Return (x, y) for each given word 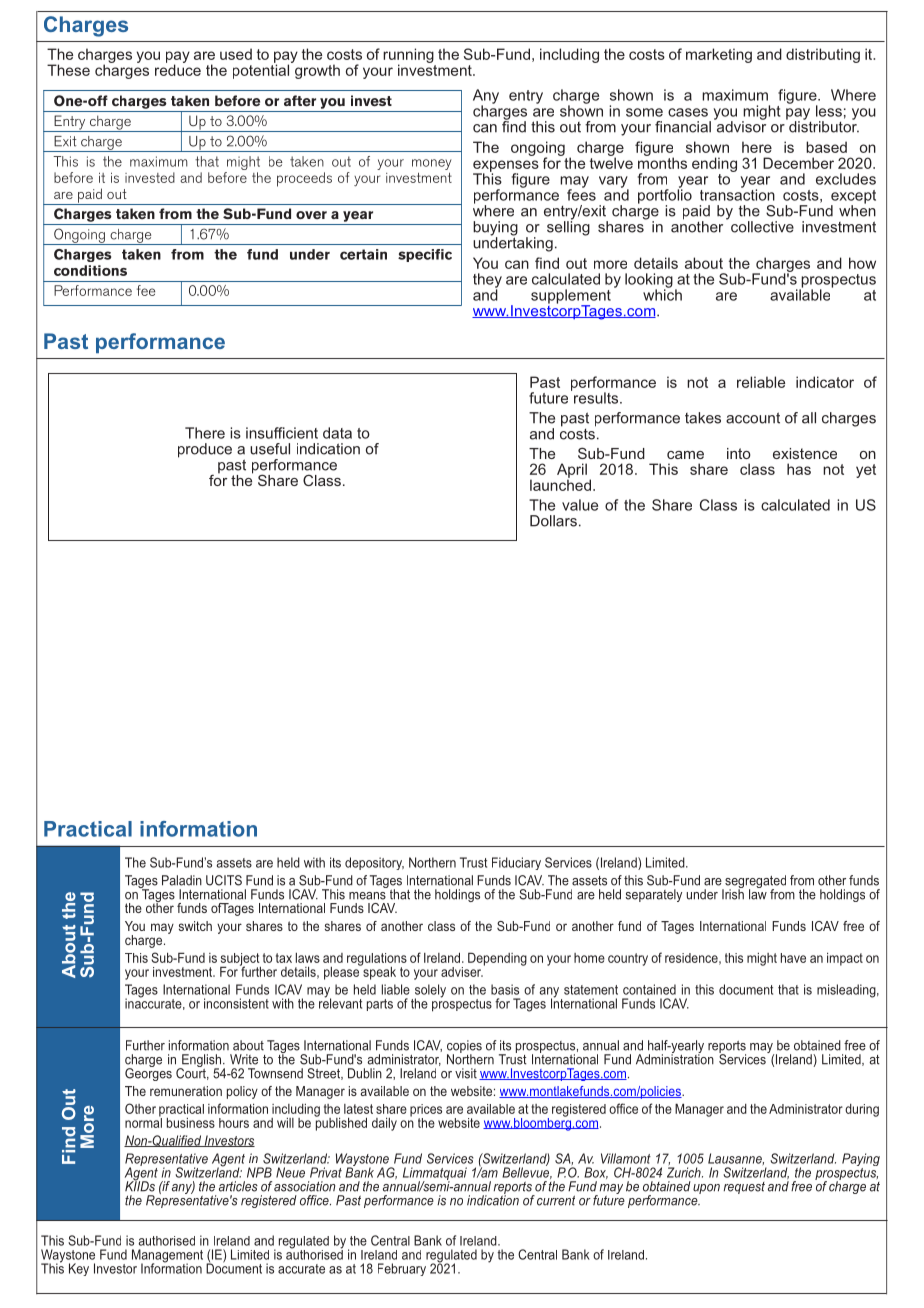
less (829, 111)
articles (238, 1186)
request (744, 1188)
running (409, 57)
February (402, 1269)
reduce (178, 69)
